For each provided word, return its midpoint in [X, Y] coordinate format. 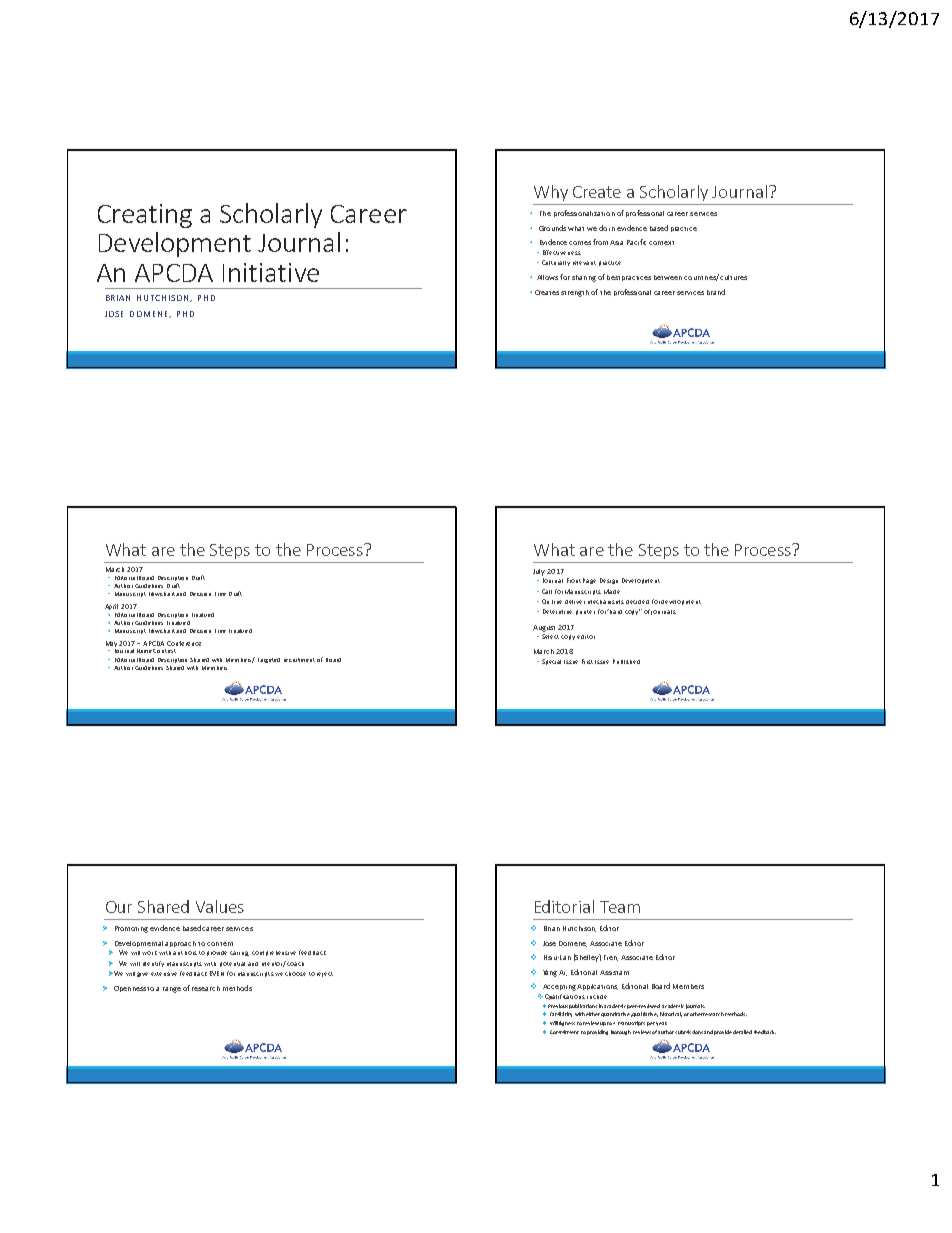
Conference [184, 643]
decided [637, 602]
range [172, 990]
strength [575, 293]
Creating [145, 216]
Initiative [271, 272]
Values [220, 906]
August [544, 628]
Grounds [552, 228]
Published [626, 661]
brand [716, 292]
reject [325, 974]
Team [620, 907]
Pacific [636, 242]
